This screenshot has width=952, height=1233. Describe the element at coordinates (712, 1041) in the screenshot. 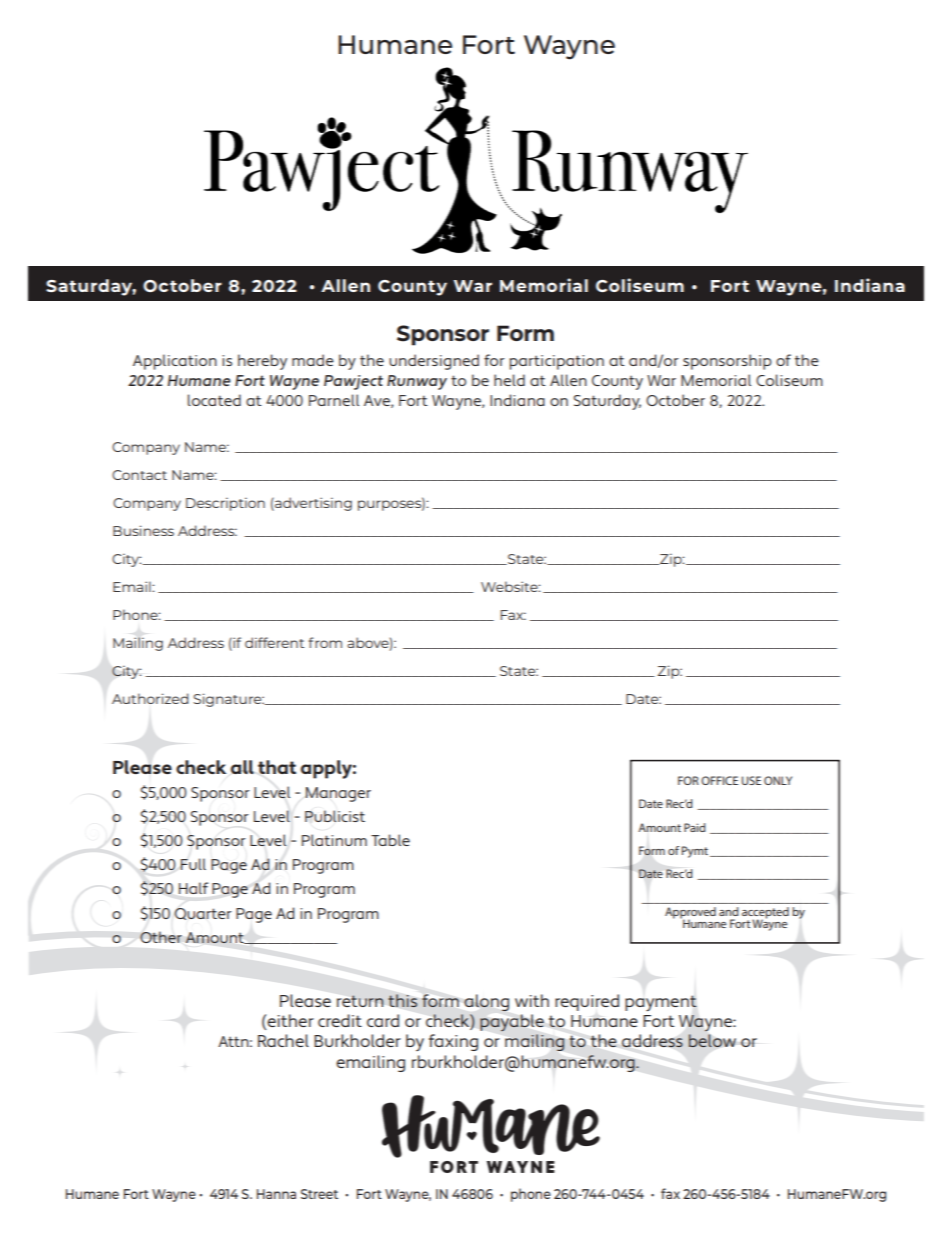

I see `below` at that location.
